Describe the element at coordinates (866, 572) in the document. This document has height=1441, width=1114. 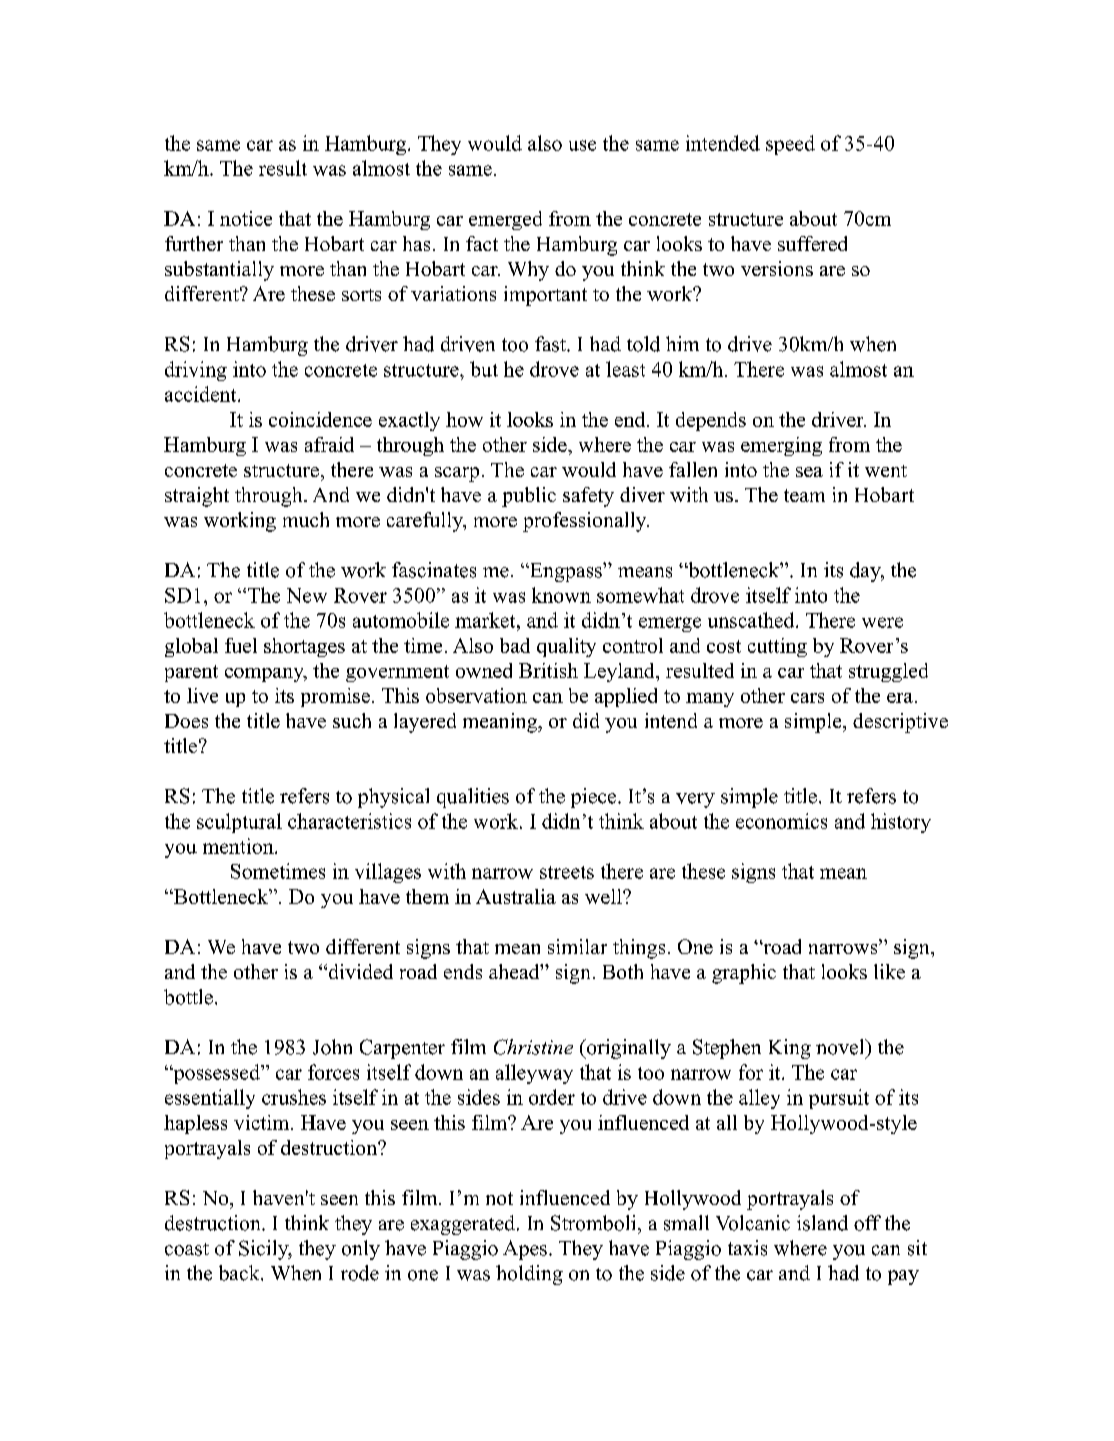
I see `day` at that location.
